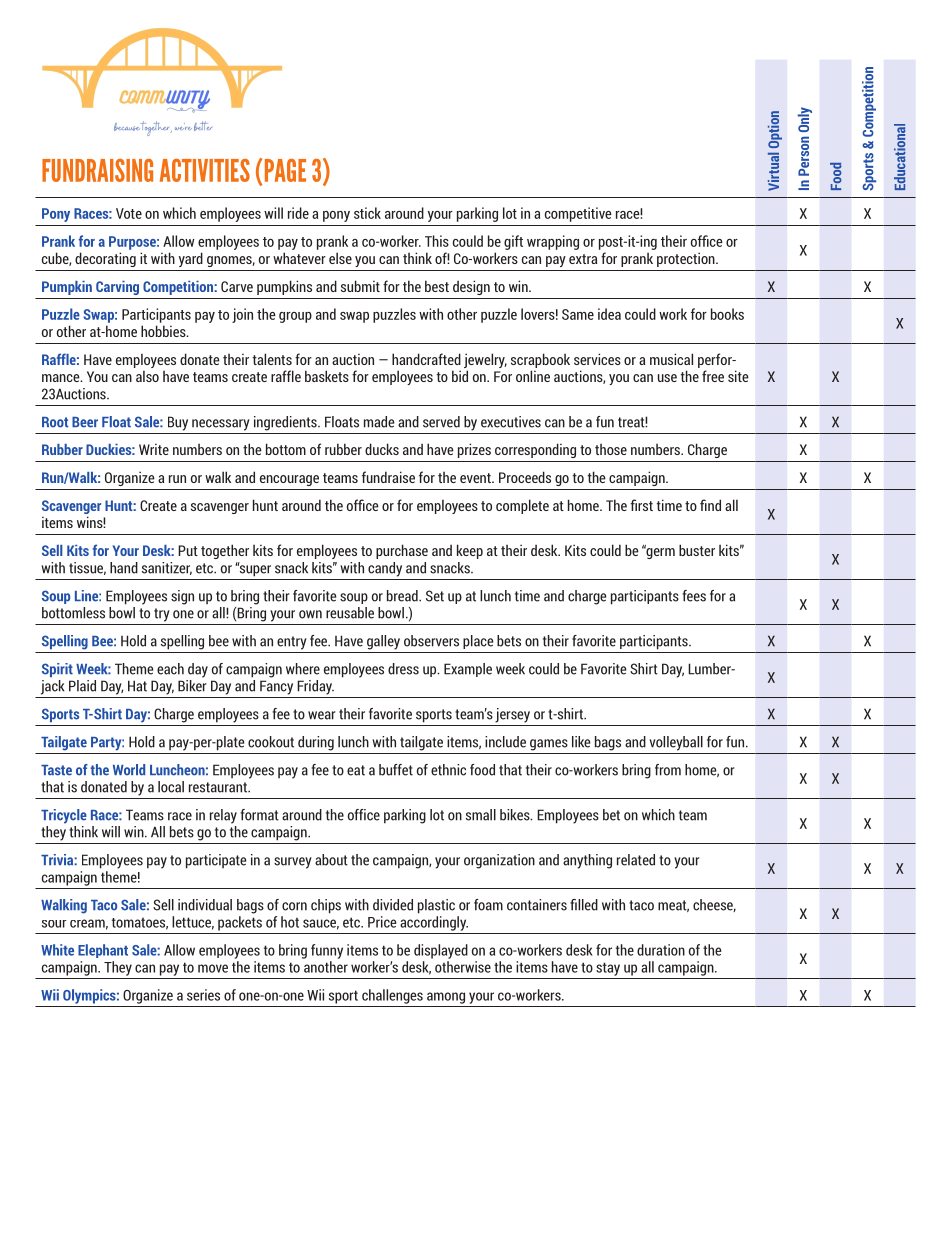  What do you see at coordinates (188, 550) in the document?
I see `Put` at bounding box center [188, 550].
